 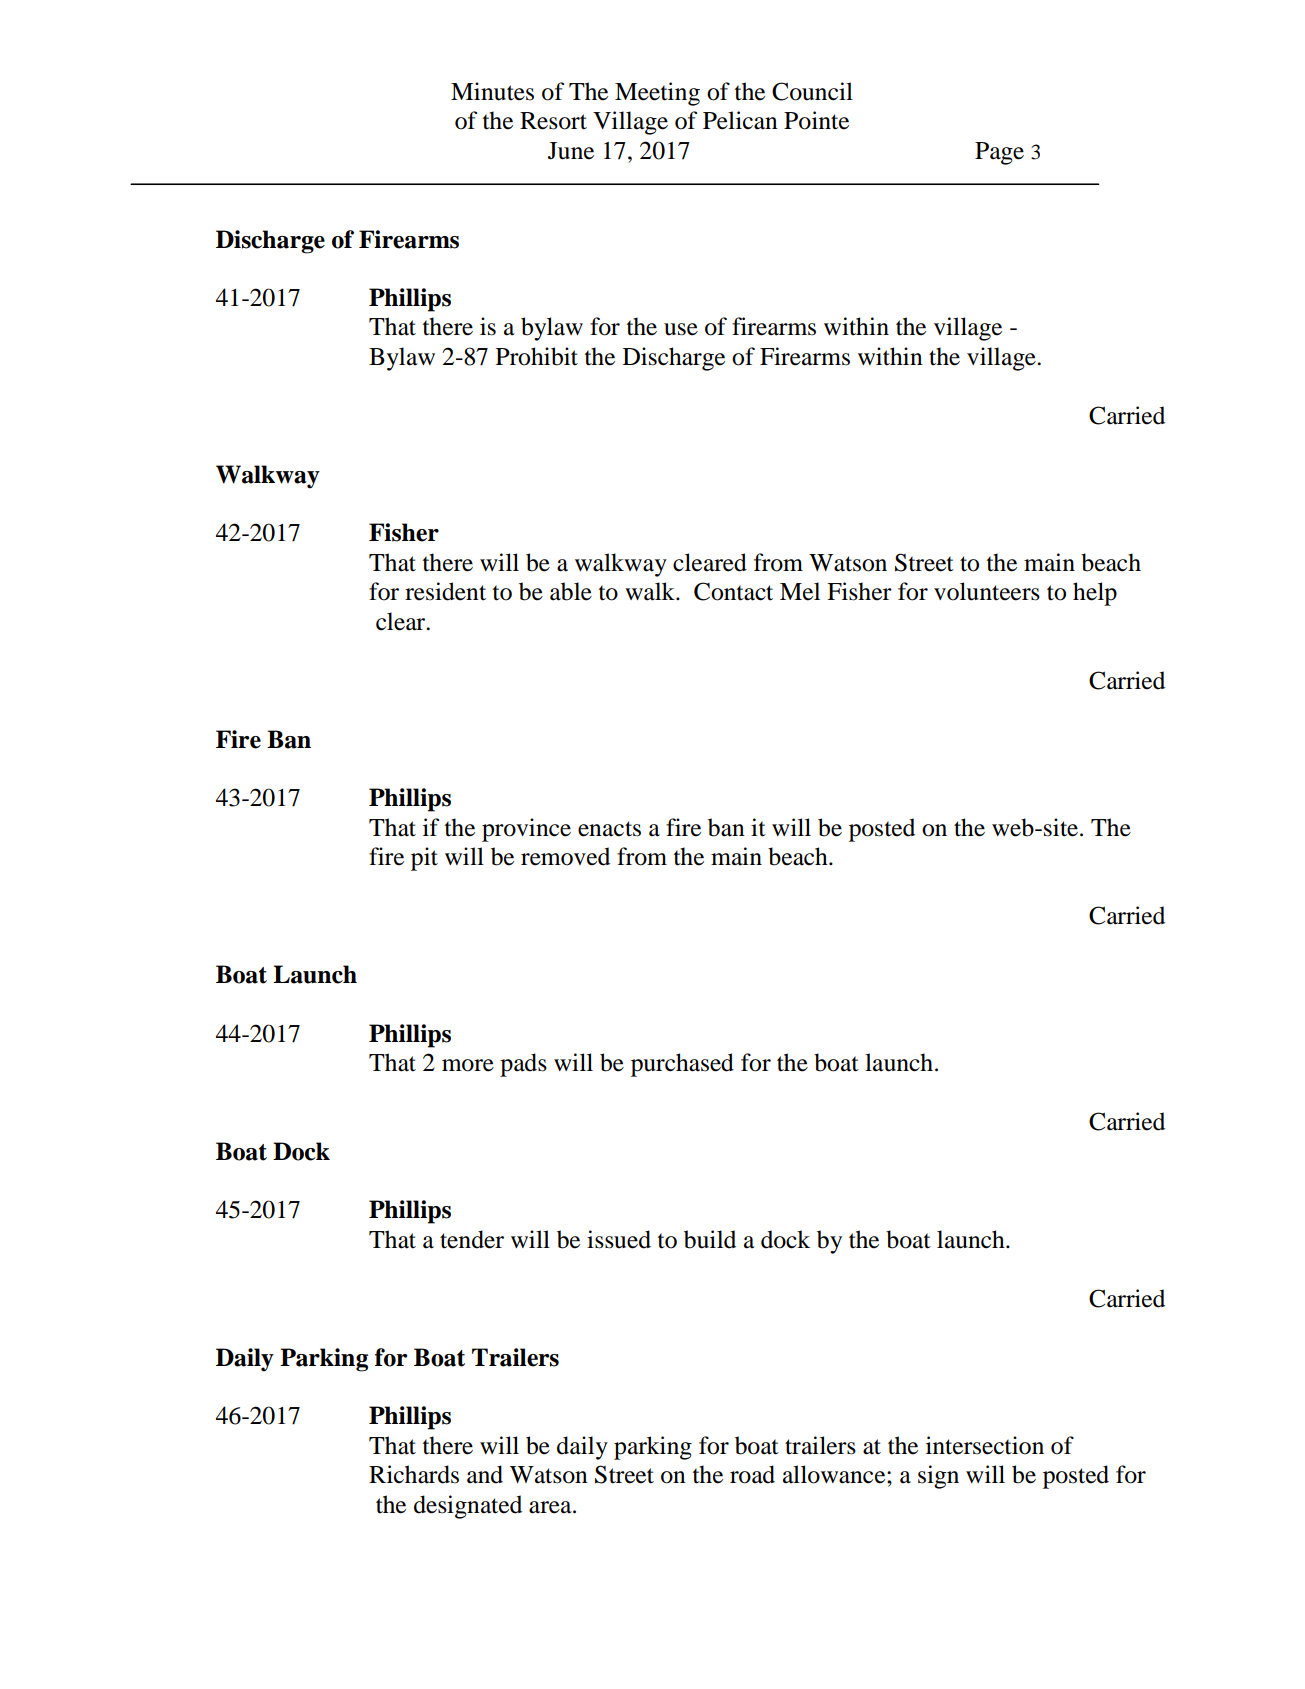 What do you see at coordinates (985, 1445) in the page?
I see `intersection` at bounding box center [985, 1445].
